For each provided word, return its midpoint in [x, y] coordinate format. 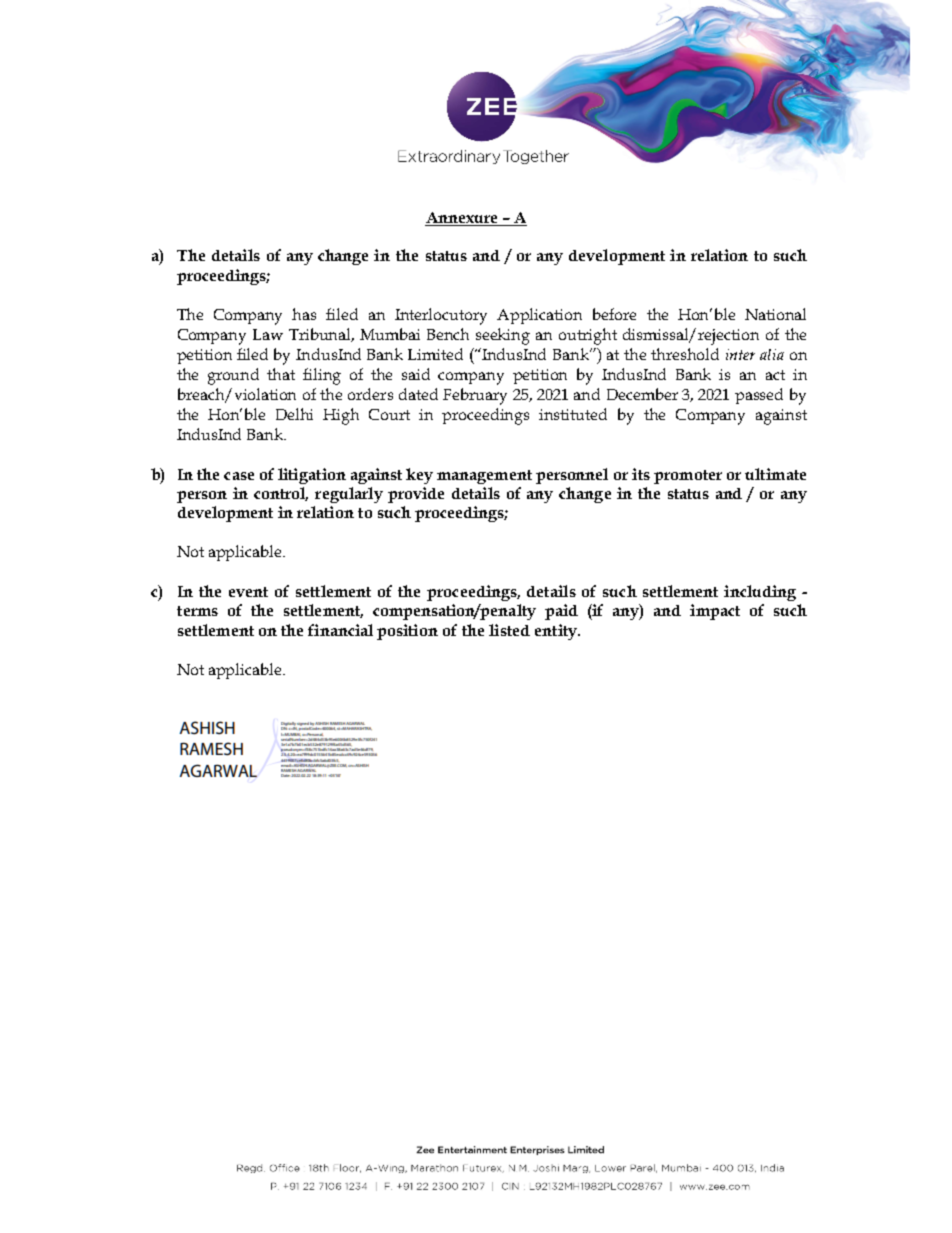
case [239, 476]
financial [340, 630]
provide [416, 495]
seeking [503, 336]
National [775, 314]
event [248, 592]
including [760, 593]
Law [268, 334]
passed [759, 396]
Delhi [294, 414]
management [484, 477]
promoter [688, 477]
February [475, 396]
